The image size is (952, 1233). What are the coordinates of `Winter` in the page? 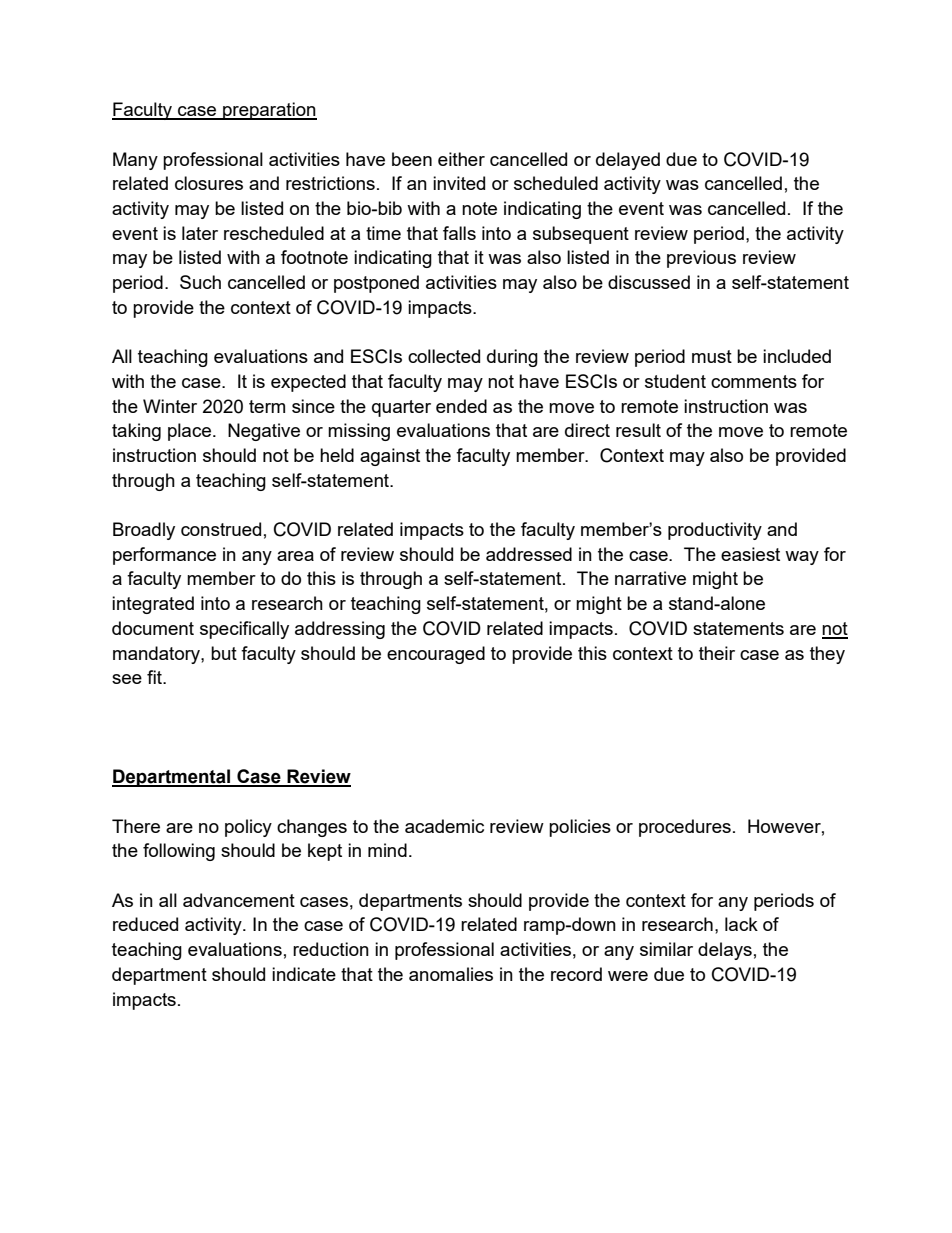 It's located at (170, 406).
